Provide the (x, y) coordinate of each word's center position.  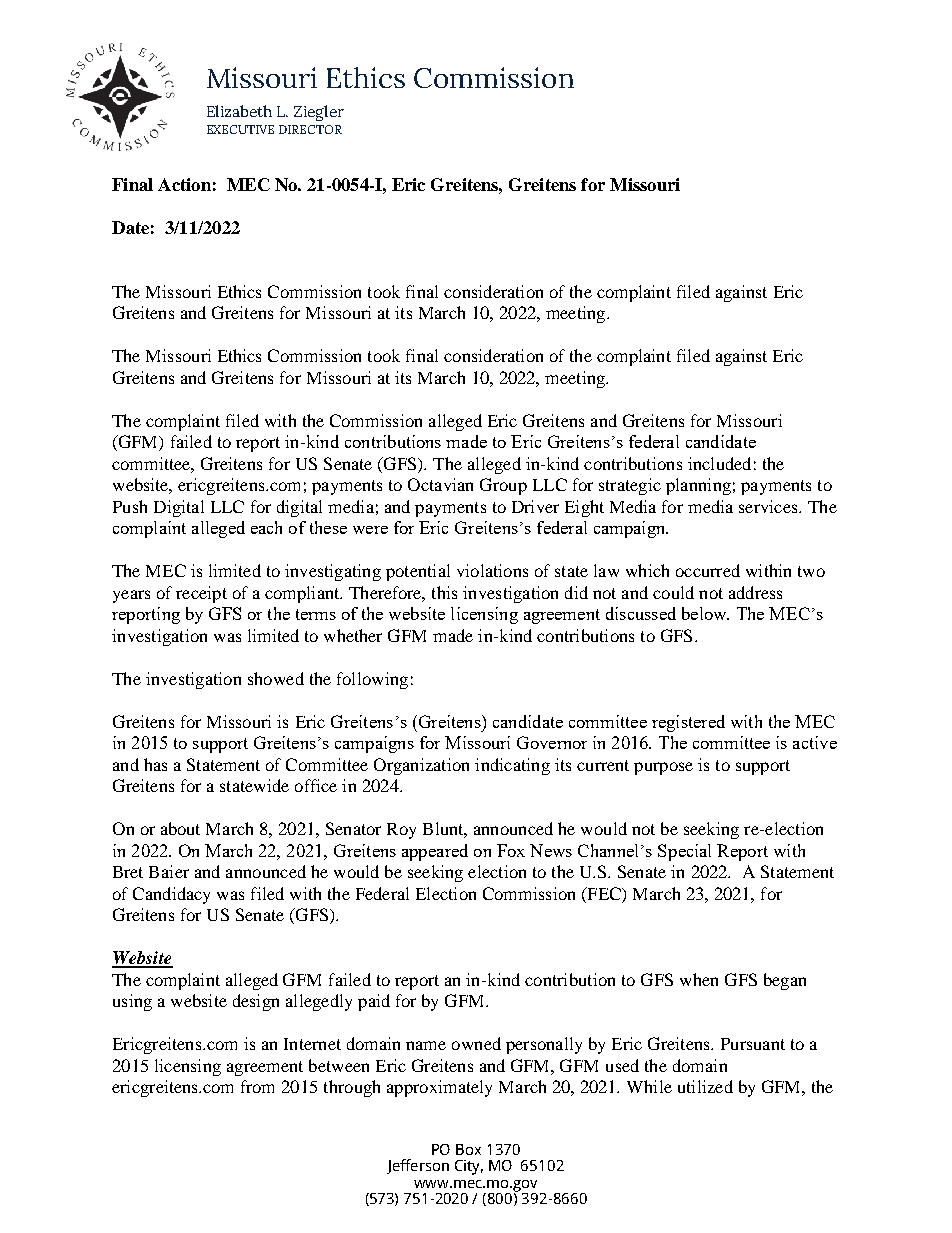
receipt (201, 594)
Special (684, 852)
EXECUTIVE (240, 129)
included (719, 463)
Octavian (440, 484)
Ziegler (319, 113)
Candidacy (171, 895)
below (705, 613)
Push (130, 506)
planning (698, 486)
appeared (435, 852)
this (444, 592)
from (257, 1086)
